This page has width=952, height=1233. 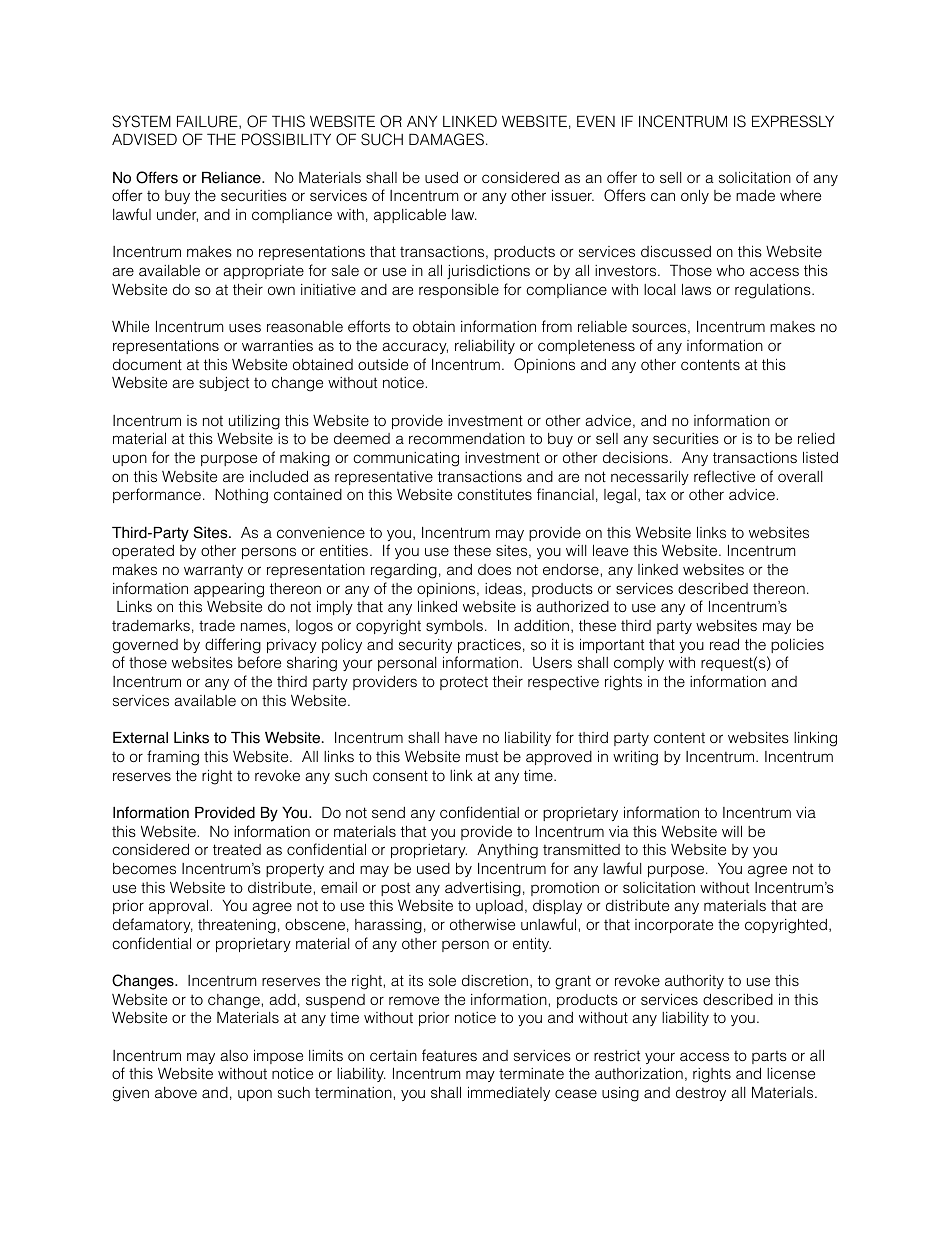 I want to click on DAMAGES, so click(x=446, y=139).
